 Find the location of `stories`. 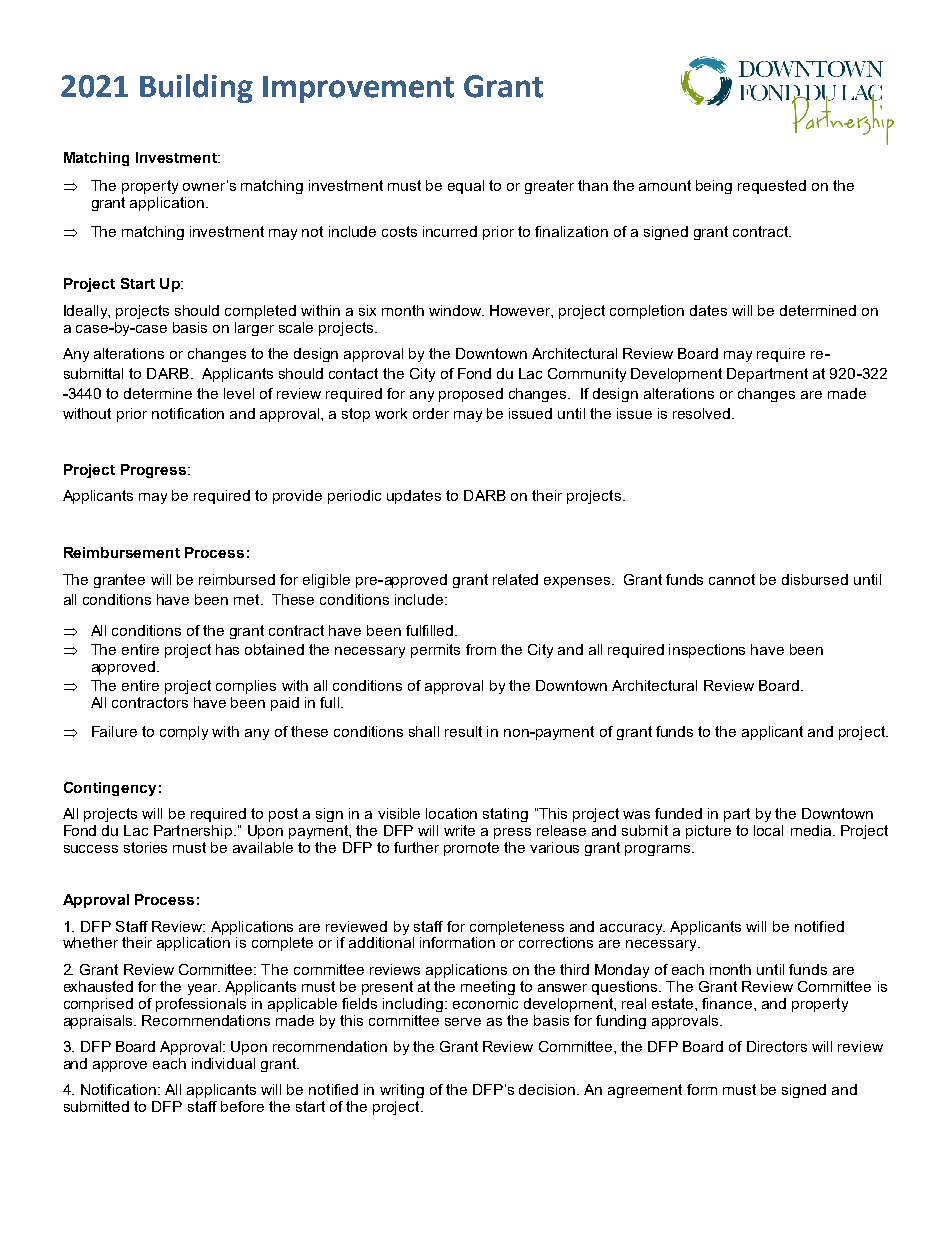

stories is located at coordinates (145, 847).
